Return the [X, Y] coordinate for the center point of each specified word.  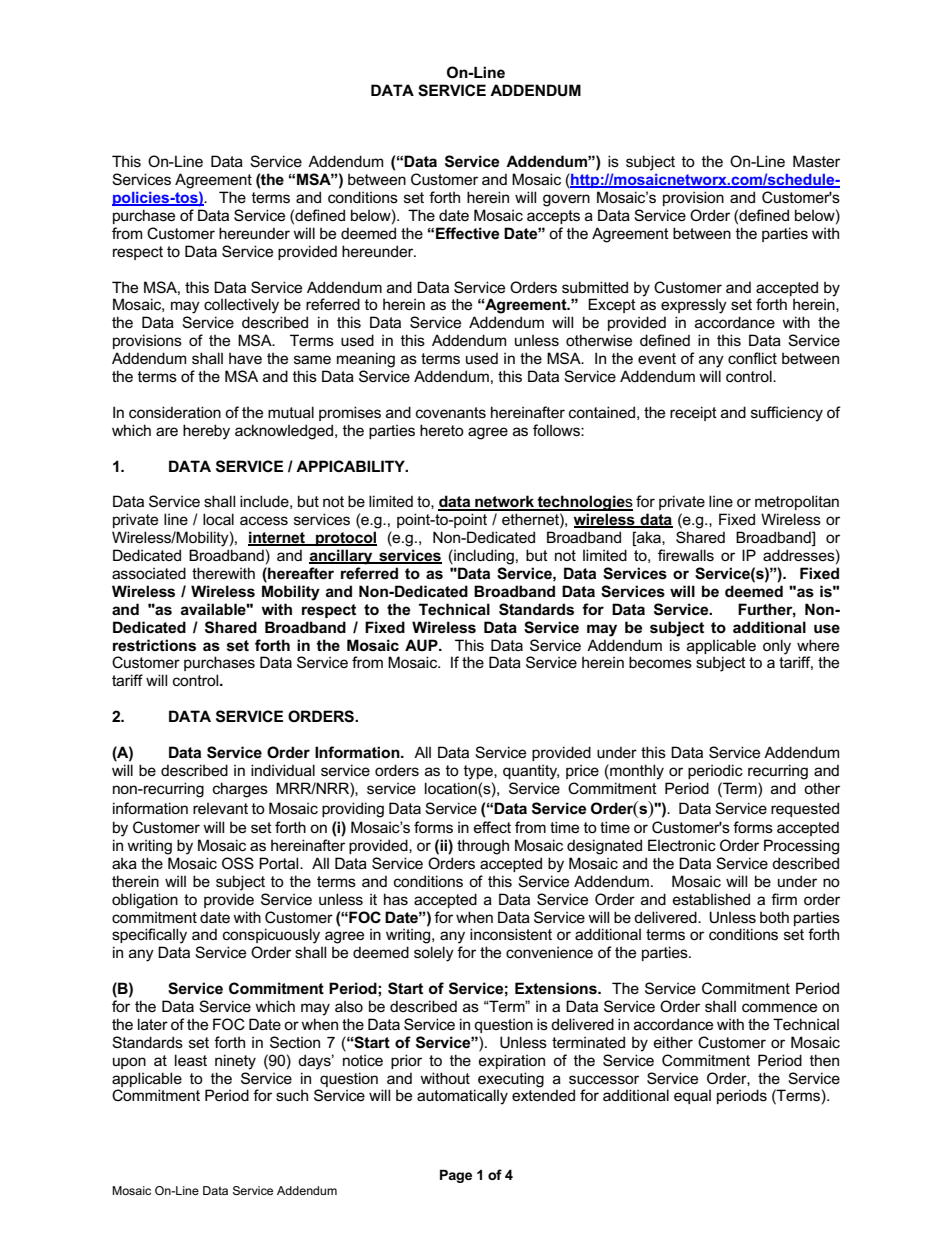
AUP [422, 645]
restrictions [154, 645]
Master [816, 161]
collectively [241, 306]
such [292, 1095]
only [777, 647]
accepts [553, 217]
